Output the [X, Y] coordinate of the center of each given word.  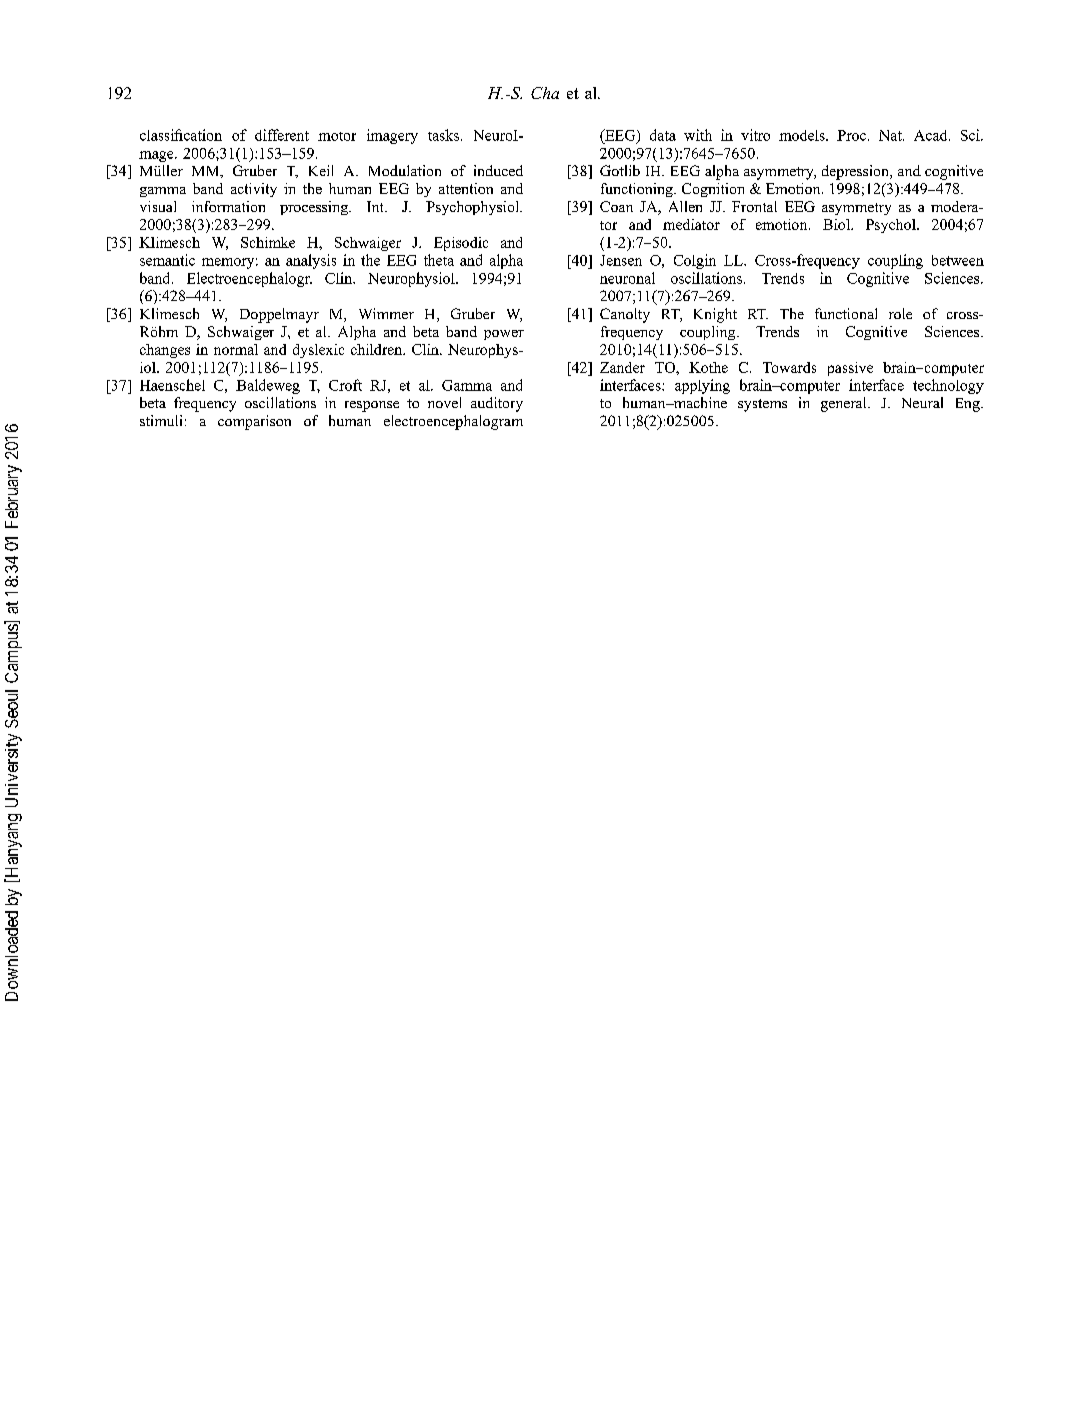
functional [846, 313]
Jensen [621, 260]
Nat [891, 135]
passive [850, 369]
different [282, 135]
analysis [311, 261]
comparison [254, 422]
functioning [638, 190]
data [663, 135]
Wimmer [386, 313]
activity [254, 190]
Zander [622, 367]
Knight [715, 315]
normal [236, 349]
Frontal [754, 206]
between [958, 260]
